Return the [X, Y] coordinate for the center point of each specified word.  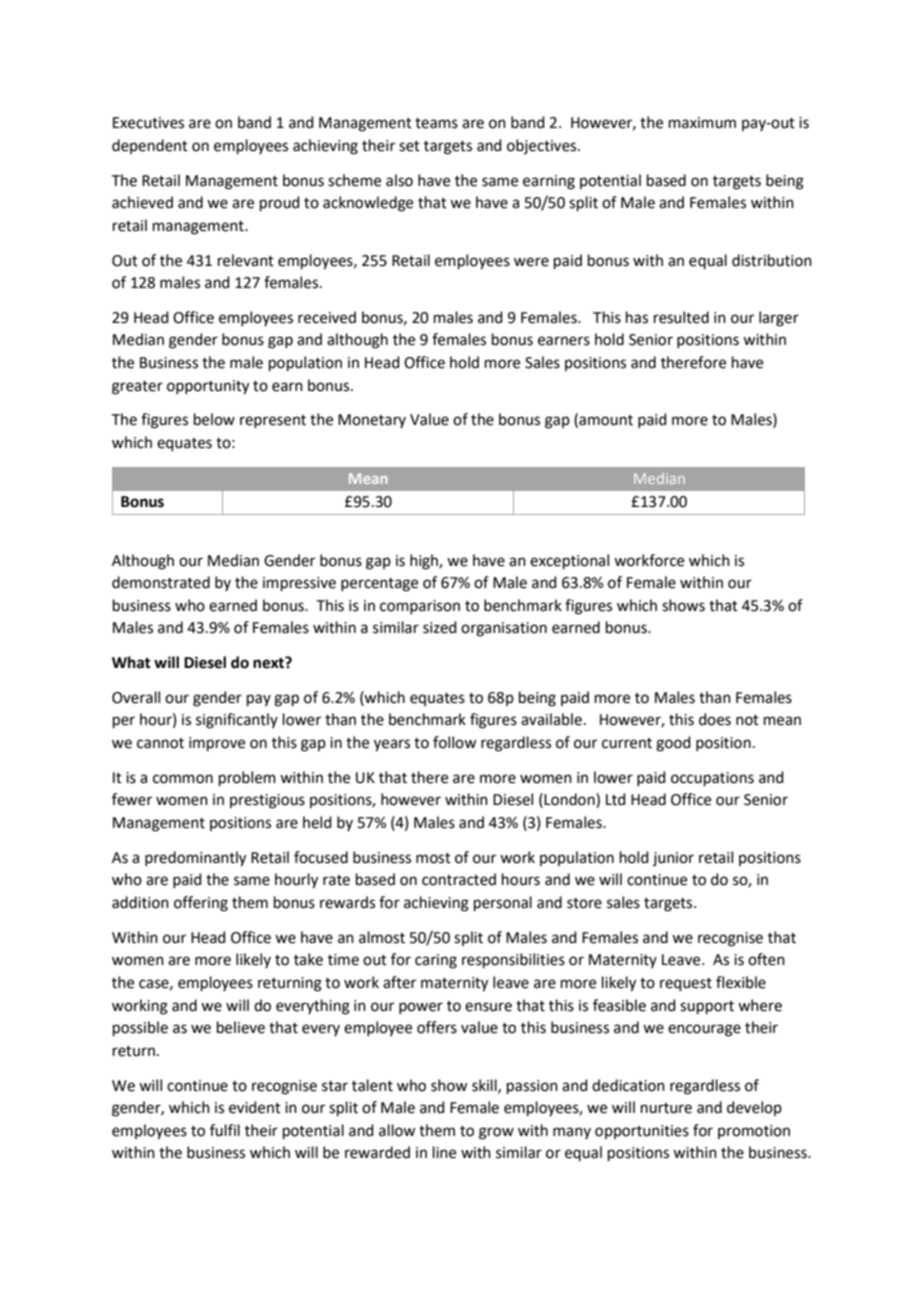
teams [436, 123]
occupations [712, 779]
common [183, 779]
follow [454, 742]
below [214, 419]
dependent [150, 146]
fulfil [225, 1130]
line [444, 1152]
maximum [702, 123]
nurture [666, 1108]
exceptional [569, 561]
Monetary [372, 421]
